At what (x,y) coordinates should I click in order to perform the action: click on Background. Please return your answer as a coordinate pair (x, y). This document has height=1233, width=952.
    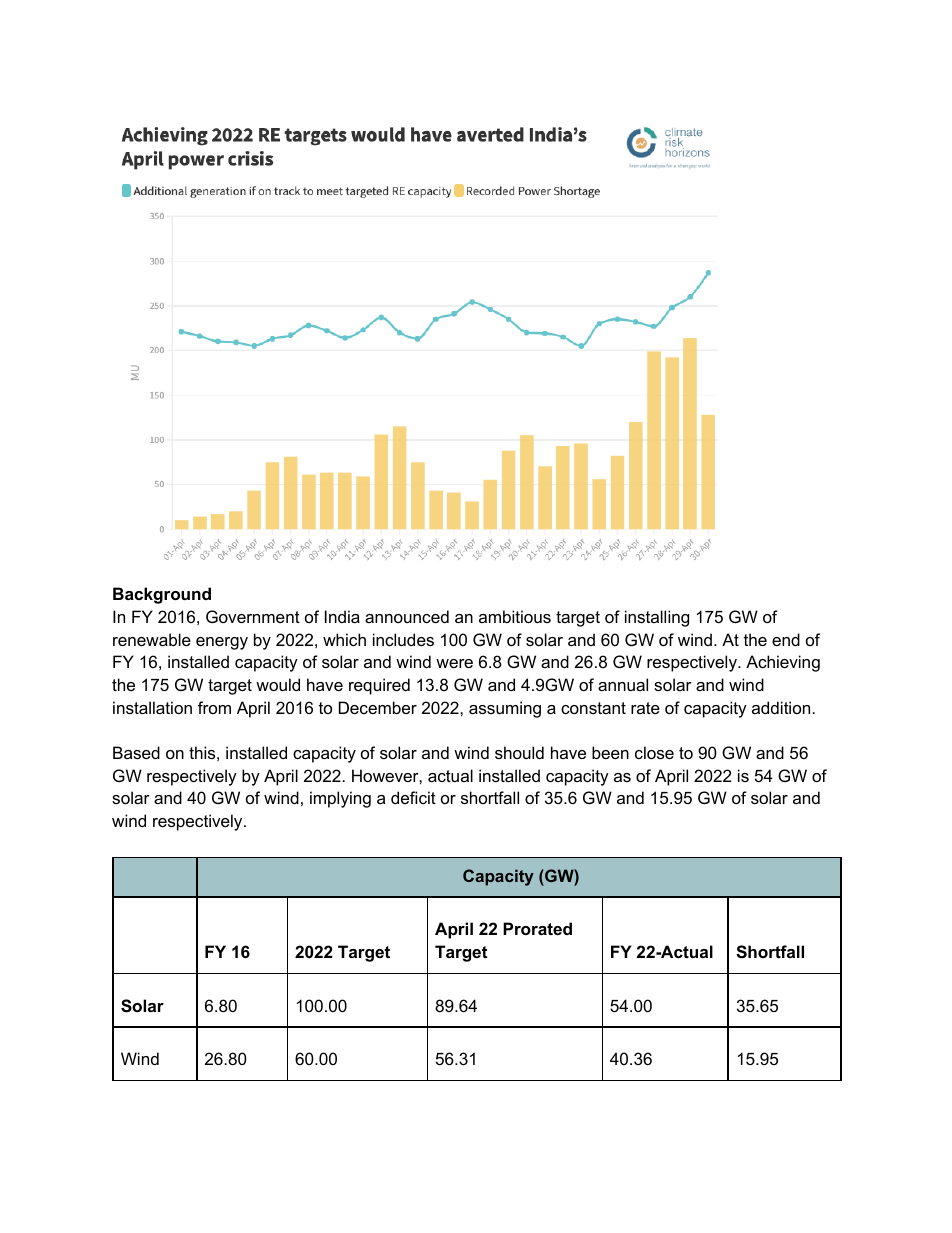
    Looking at the image, I should click on (162, 595).
